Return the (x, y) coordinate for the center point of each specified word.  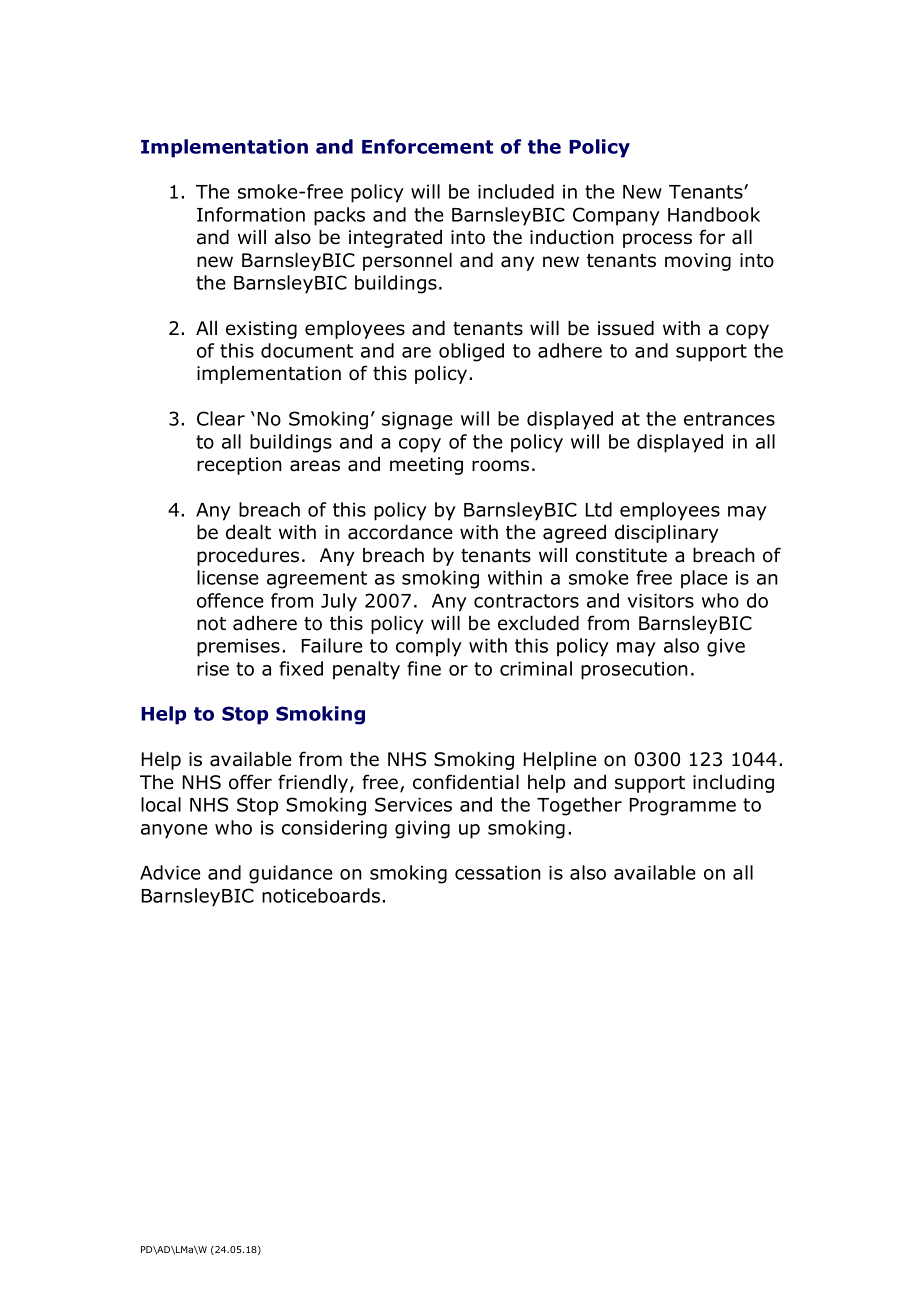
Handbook (714, 214)
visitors (660, 601)
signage (417, 421)
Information (251, 214)
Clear (221, 418)
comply (429, 647)
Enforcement (427, 146)
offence (230, 600)
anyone (174, 831)
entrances (729, 419)
